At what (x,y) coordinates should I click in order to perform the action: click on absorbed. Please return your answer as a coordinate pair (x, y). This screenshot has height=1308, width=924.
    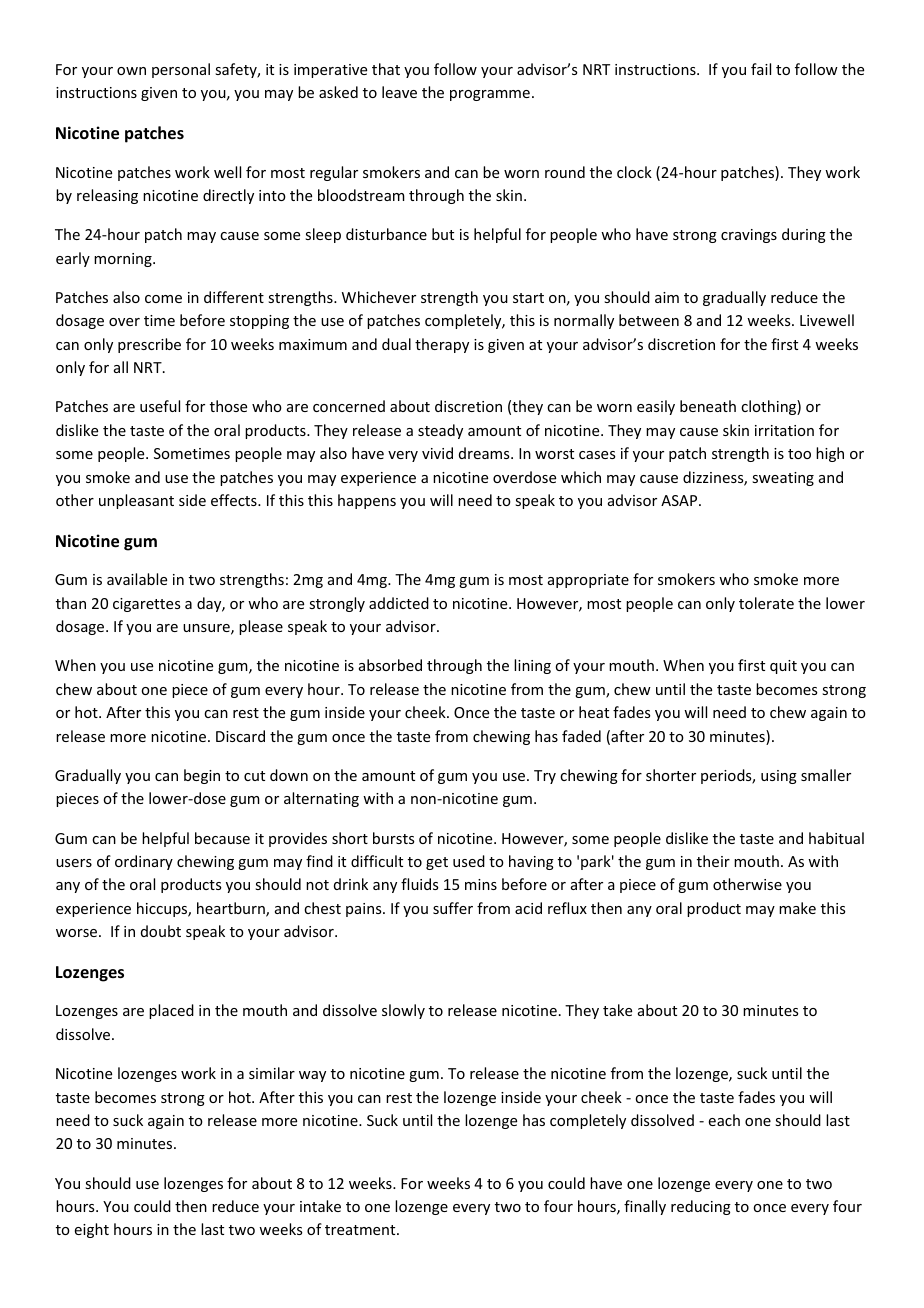
    Looking at the image, I should click on (390, 665).
